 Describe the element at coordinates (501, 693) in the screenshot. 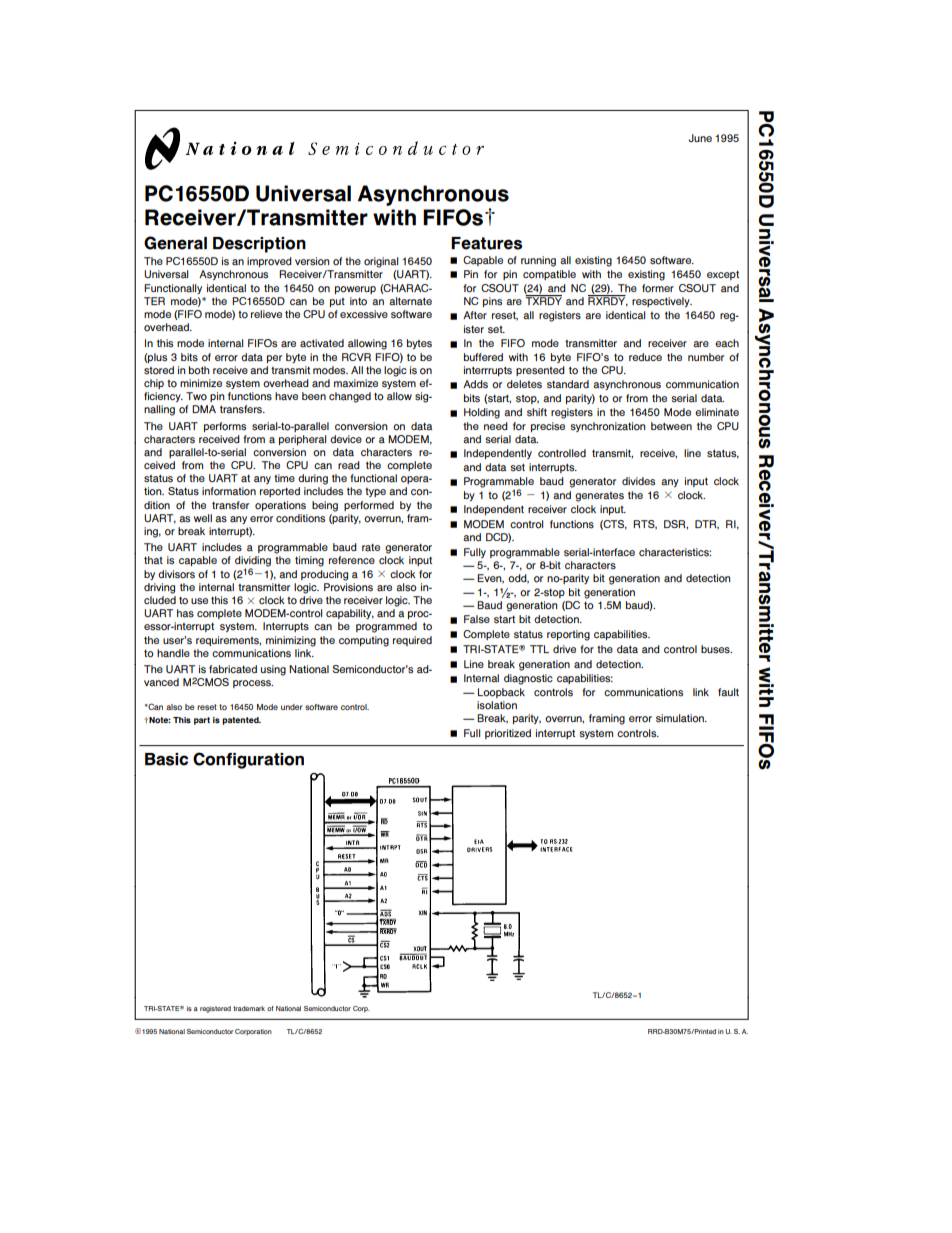

I see `Loopback` at that location.
